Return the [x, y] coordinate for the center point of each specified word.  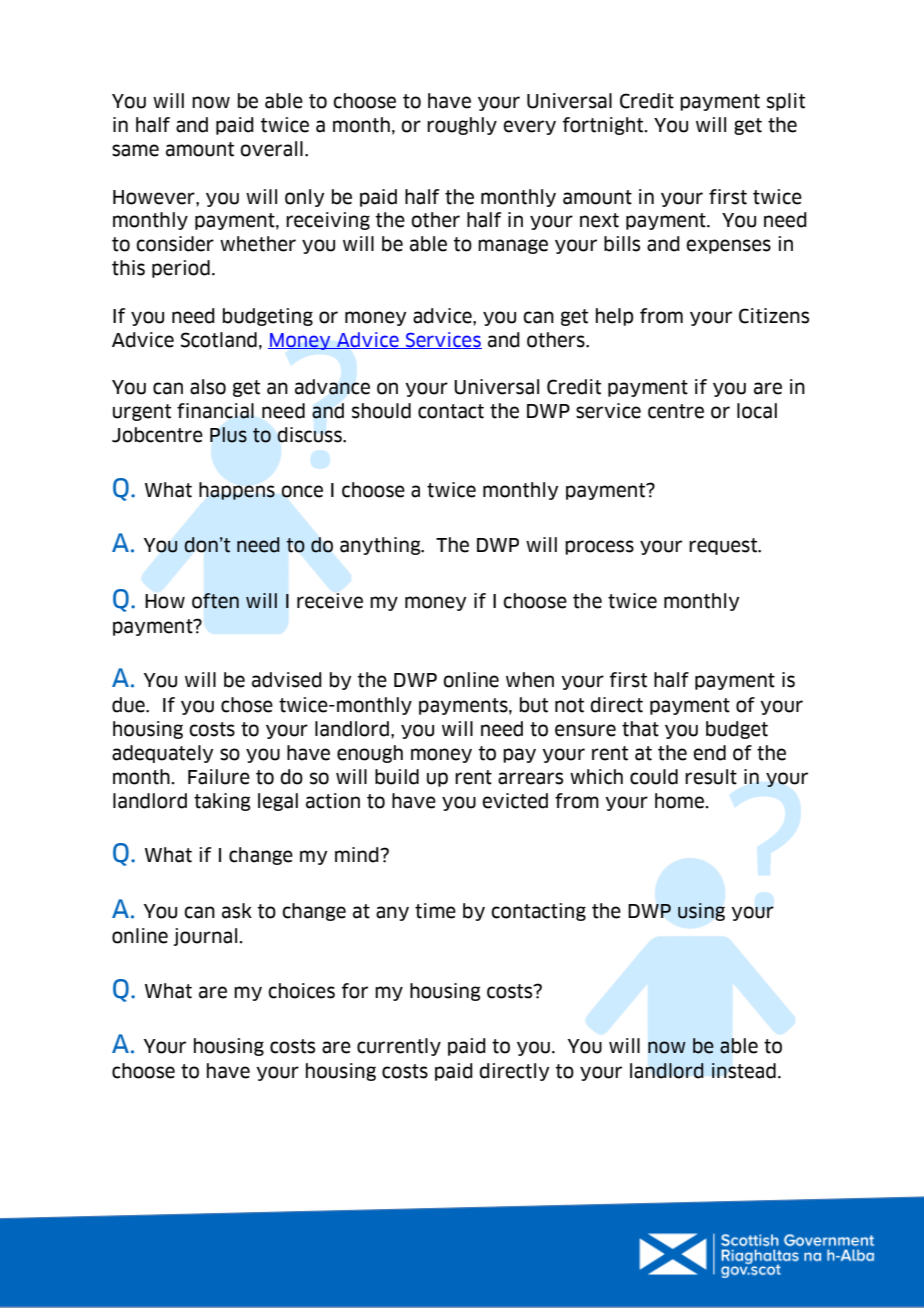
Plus [228, 435]
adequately [163, 754]
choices [301, 991]
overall [271, 149]
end [709, 753]
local [757, 411]
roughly [462, 126]
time [435, 911]
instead [744, 1071]
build [397, 777]
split [786, 102]
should [381, 411]
